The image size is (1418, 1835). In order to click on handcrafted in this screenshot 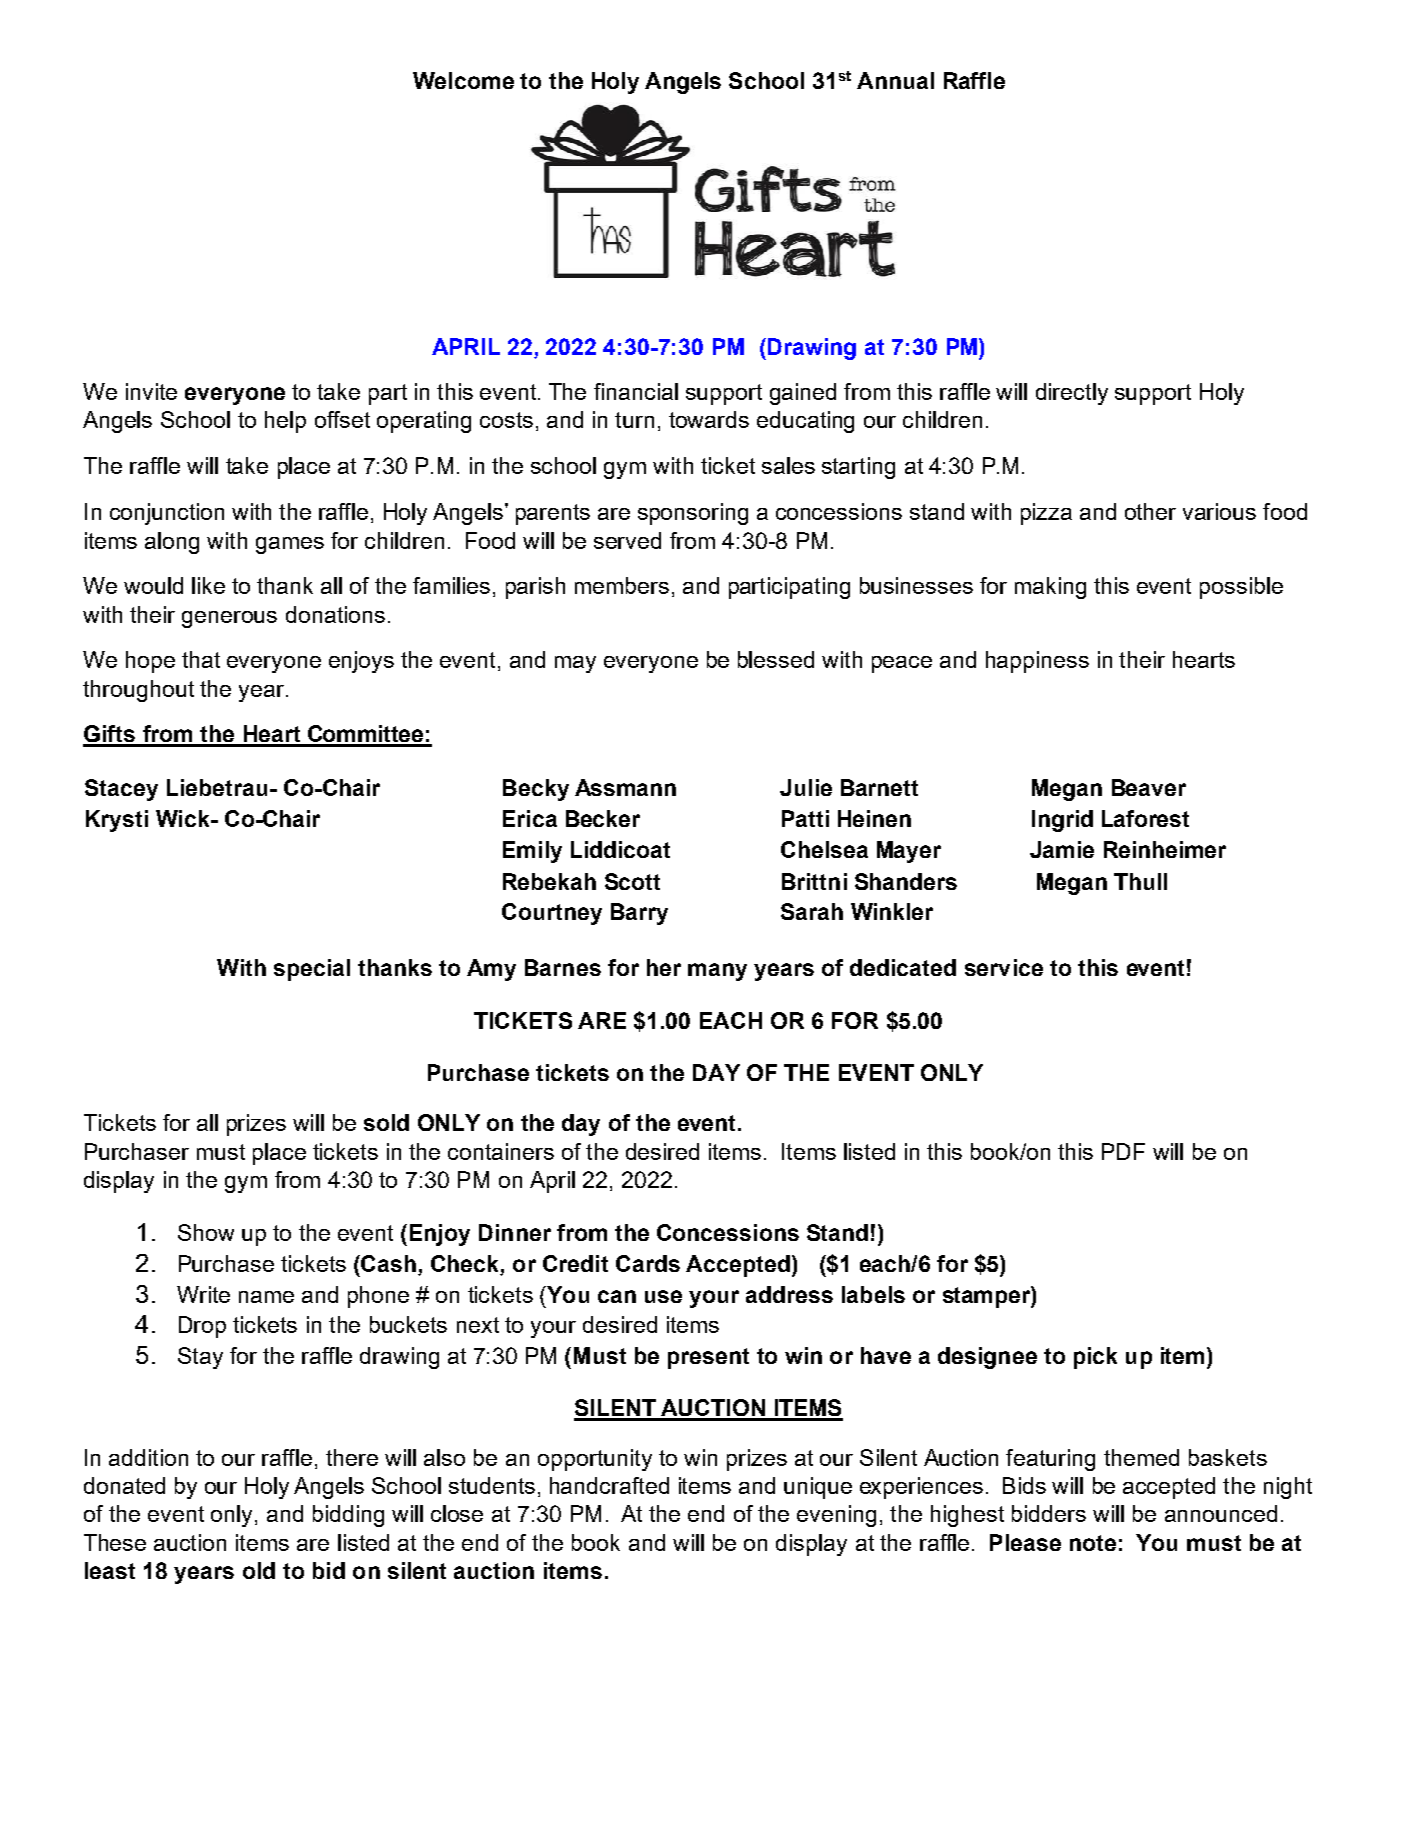, I will do `click(609, 1485)`.
